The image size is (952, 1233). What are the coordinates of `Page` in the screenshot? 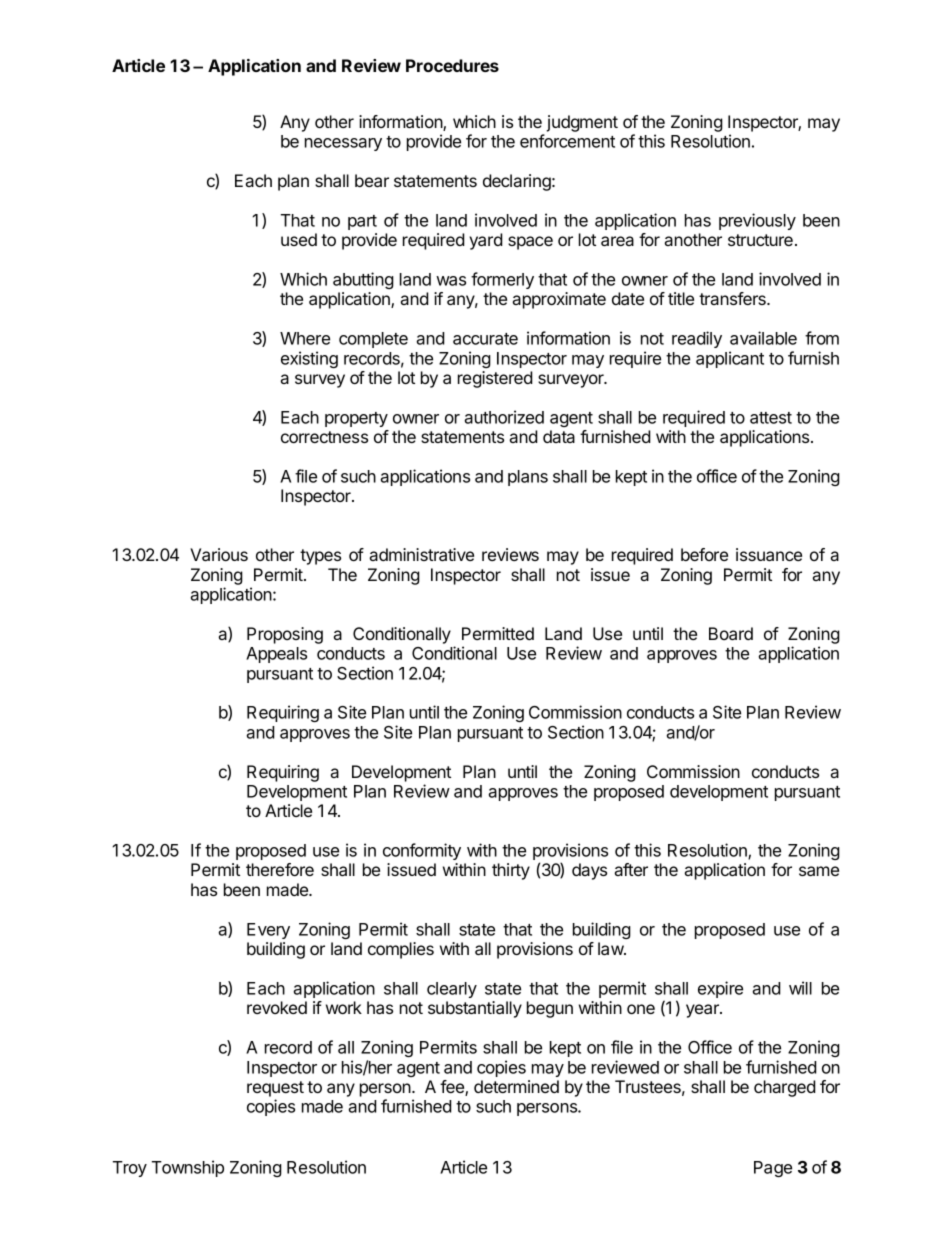 It's located at (773, 1169).
